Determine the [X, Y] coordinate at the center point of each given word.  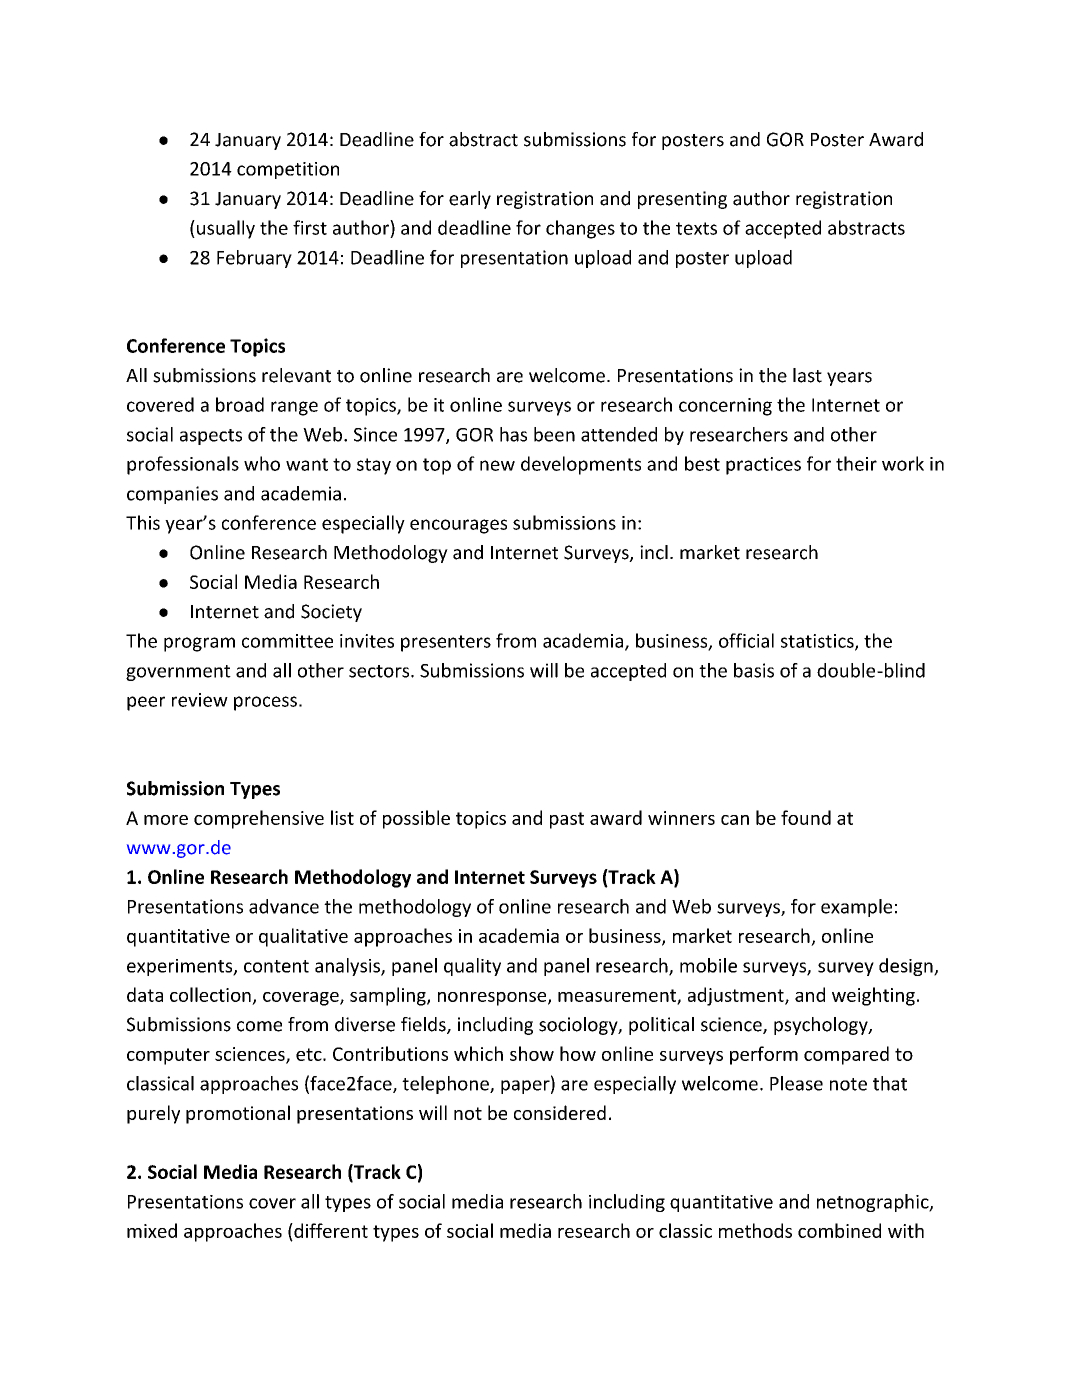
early [470, 200]
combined [839, 1230]
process [265, 703]
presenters [446, 643]
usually [226, 229]
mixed [152, 1230]
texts [696, 228]
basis [754, 670]
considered [560, 1112]
